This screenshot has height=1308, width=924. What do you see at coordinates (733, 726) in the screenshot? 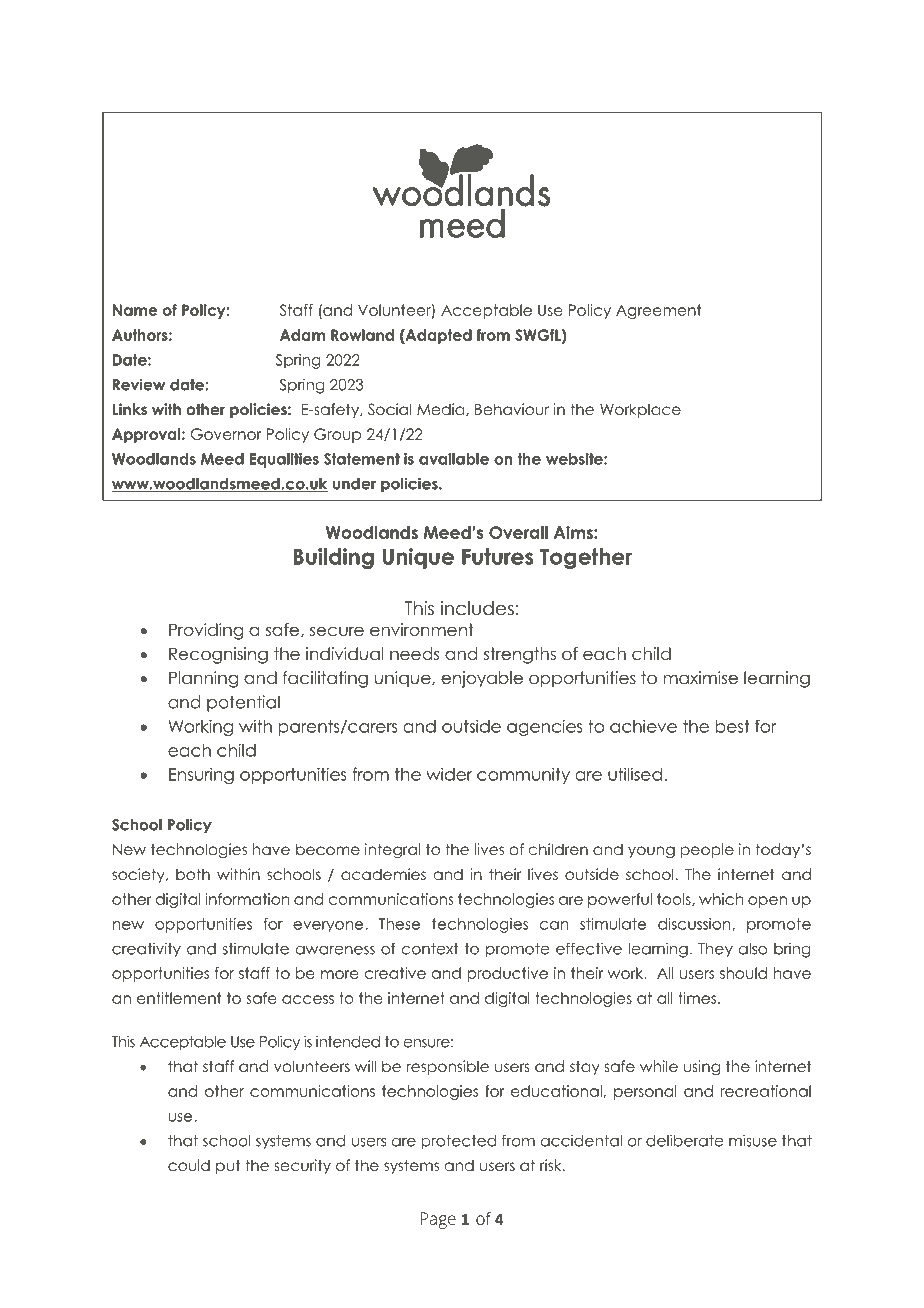
I see `best` at bounding box center [733, 726].
